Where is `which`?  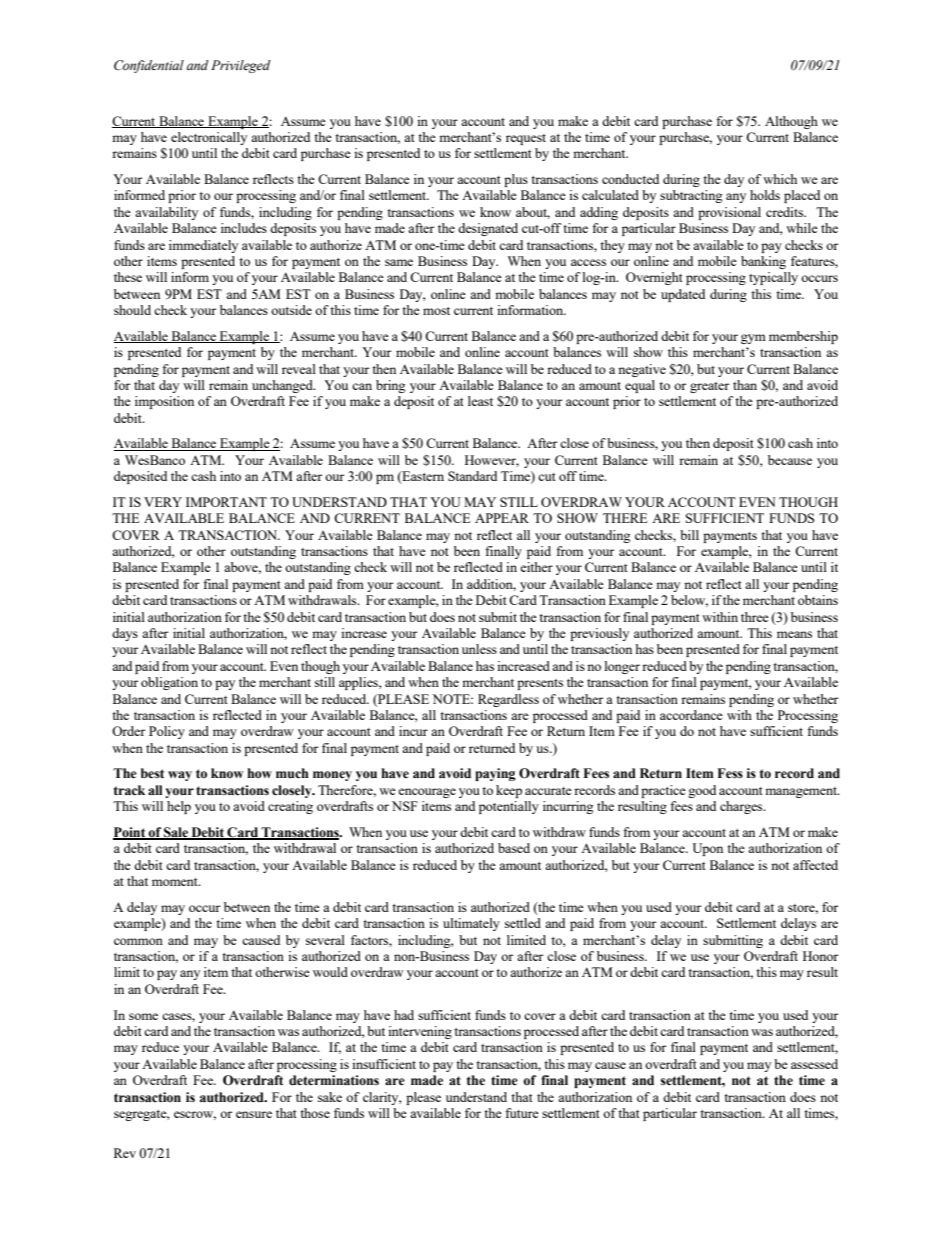 which is located at coordinates (780, 179).
